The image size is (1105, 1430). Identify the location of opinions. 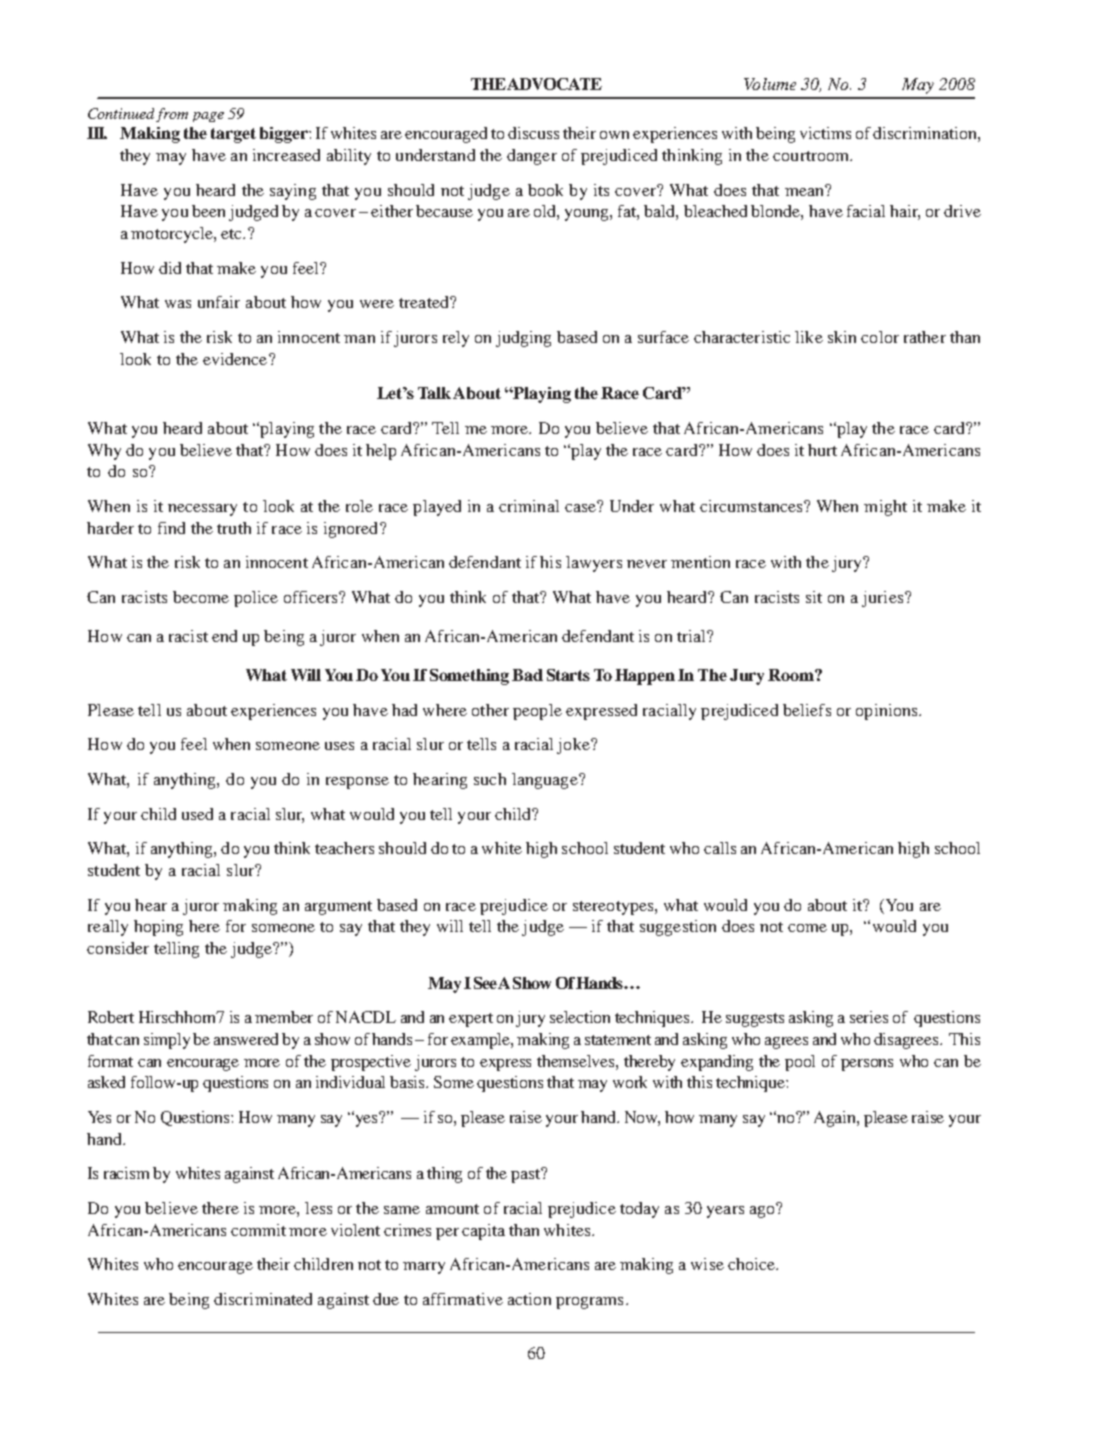
(888, 712).
